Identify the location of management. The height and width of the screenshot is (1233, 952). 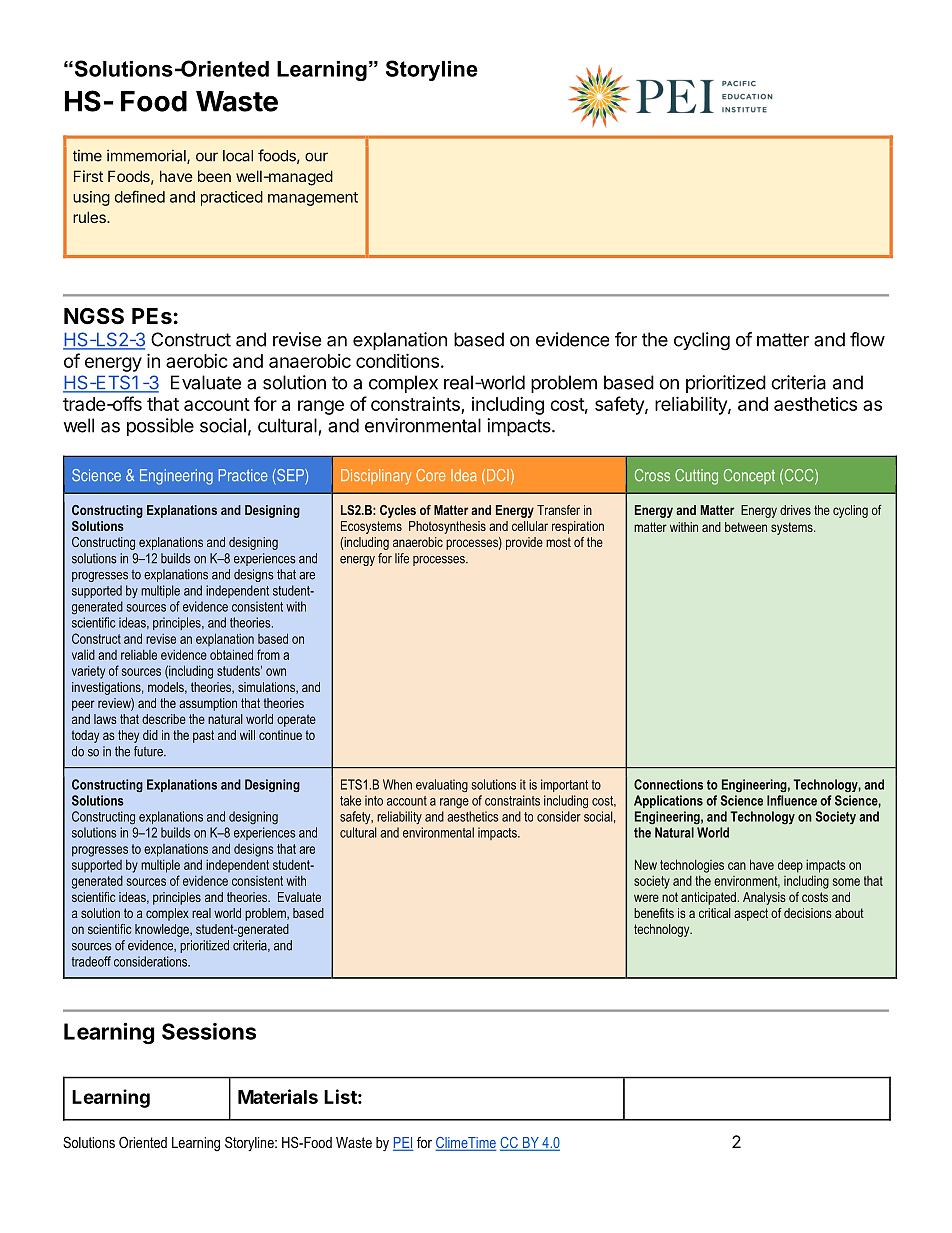
(313, 199).
